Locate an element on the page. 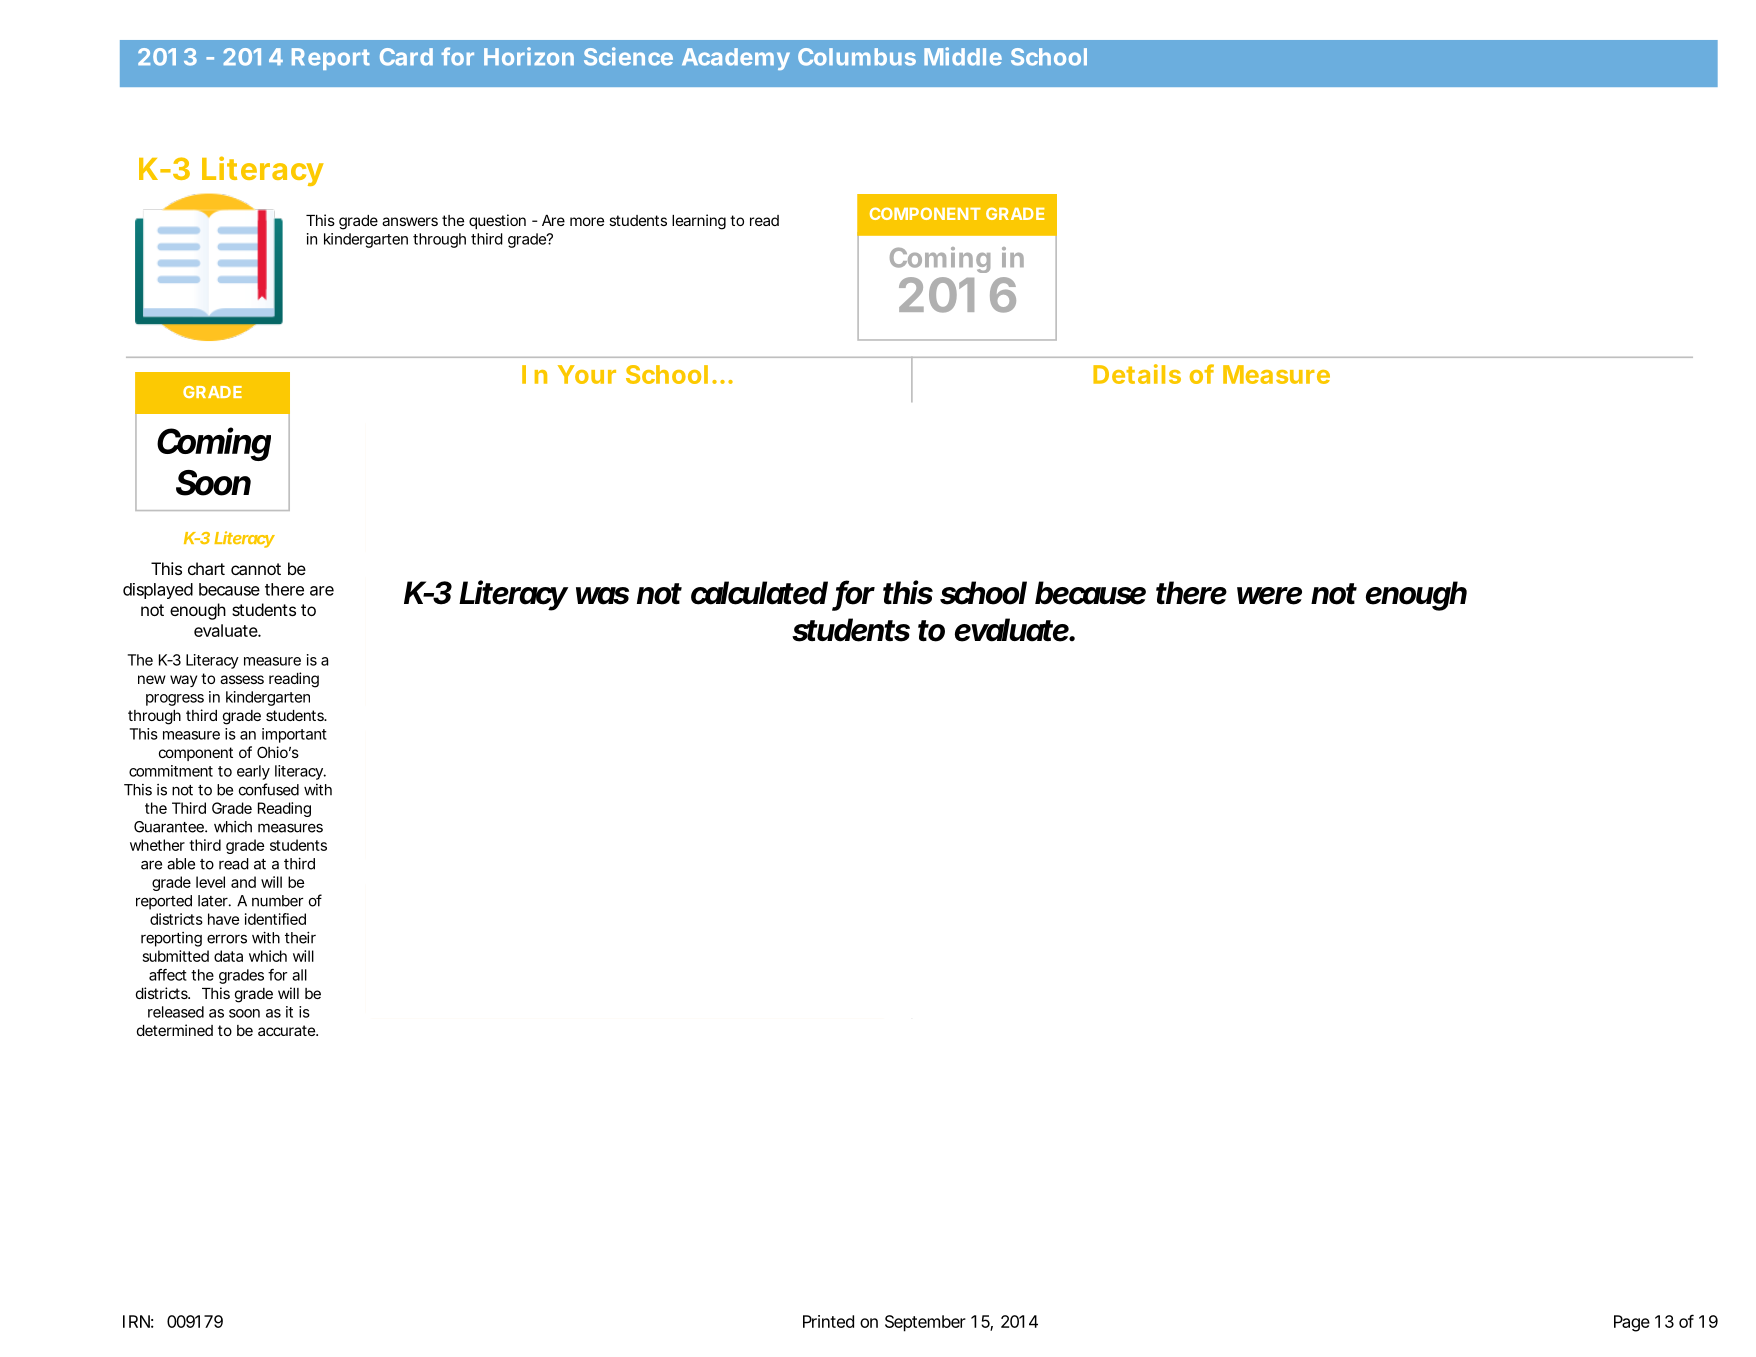 Image resolution: width=1756 pixels, height=1357 pixels. Card is located at coordinates (406, 57).
